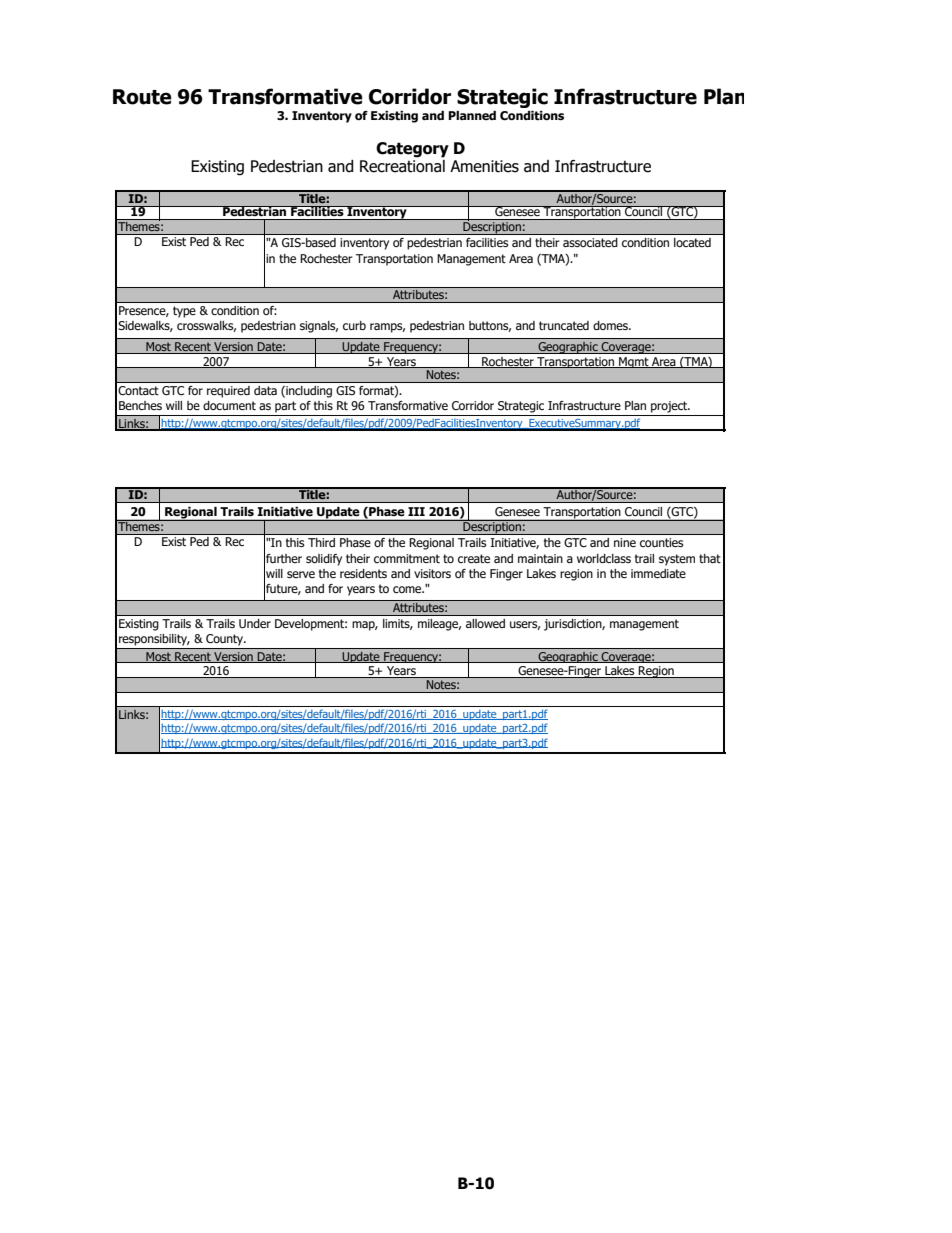  Describe the element at coordinates (226, 639) in the screenshot. I see `County` at that location.
